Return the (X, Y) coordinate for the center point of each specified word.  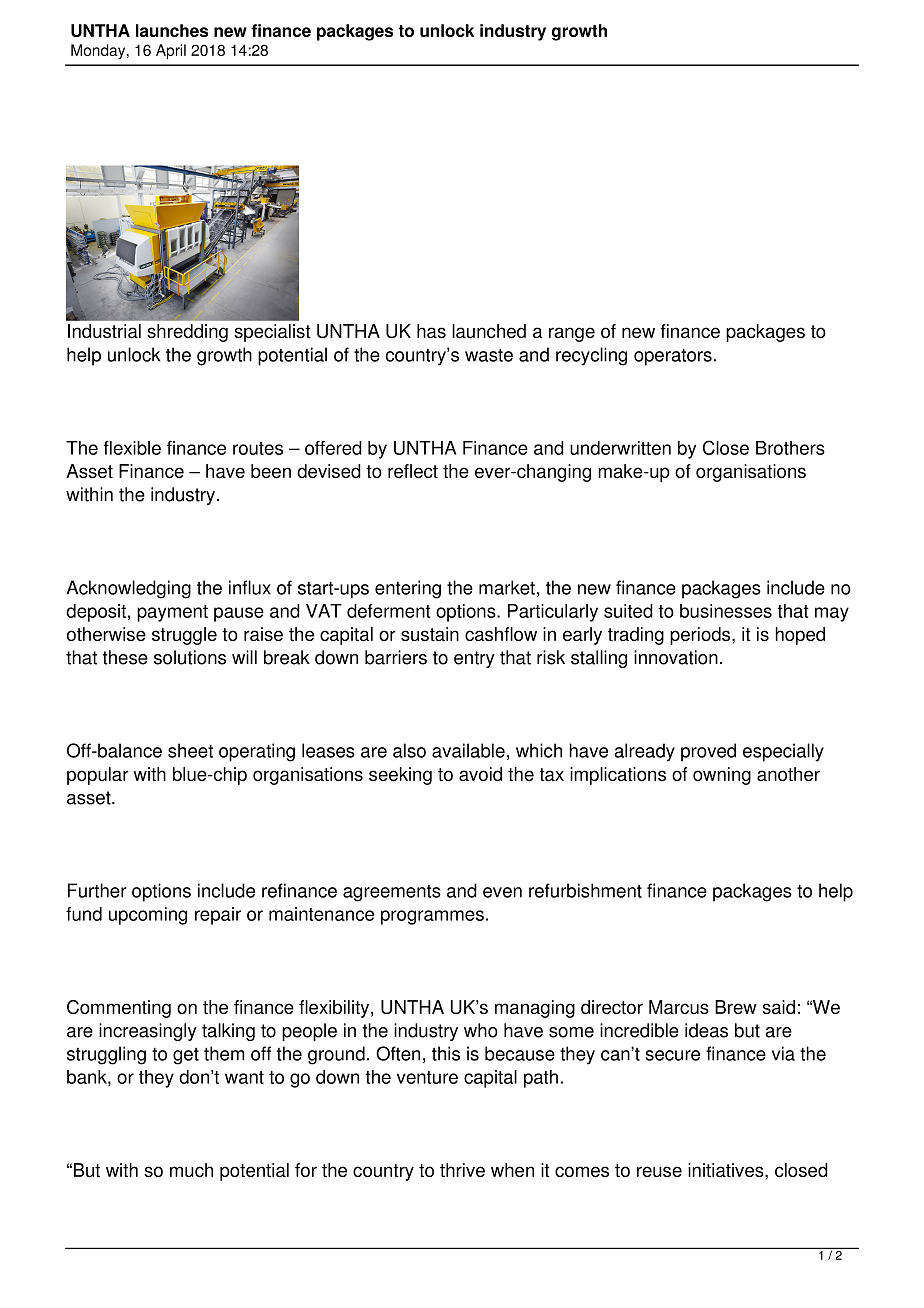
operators (673, 357)
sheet (190, 750)
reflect (413, 471)
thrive (462, 1170)
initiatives (727, 1170)
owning (722, 776)
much (191, 1170)
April (171, 51)
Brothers (790, 448)
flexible (132, 448)
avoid (480, 774)
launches (172, 30)
